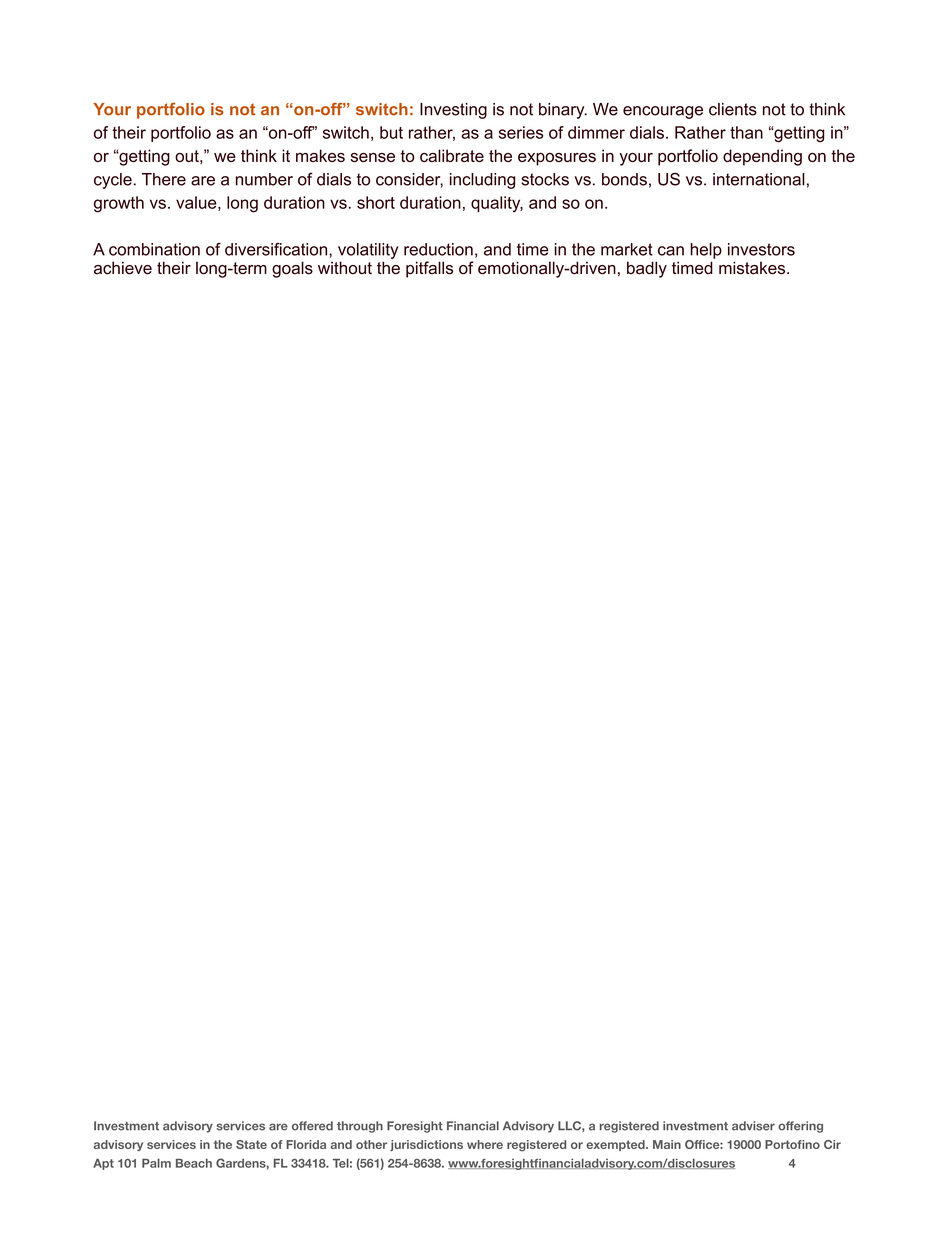  Describe the element at coordinates (485, 1144) in the screenshot. I see `where` at that location.
